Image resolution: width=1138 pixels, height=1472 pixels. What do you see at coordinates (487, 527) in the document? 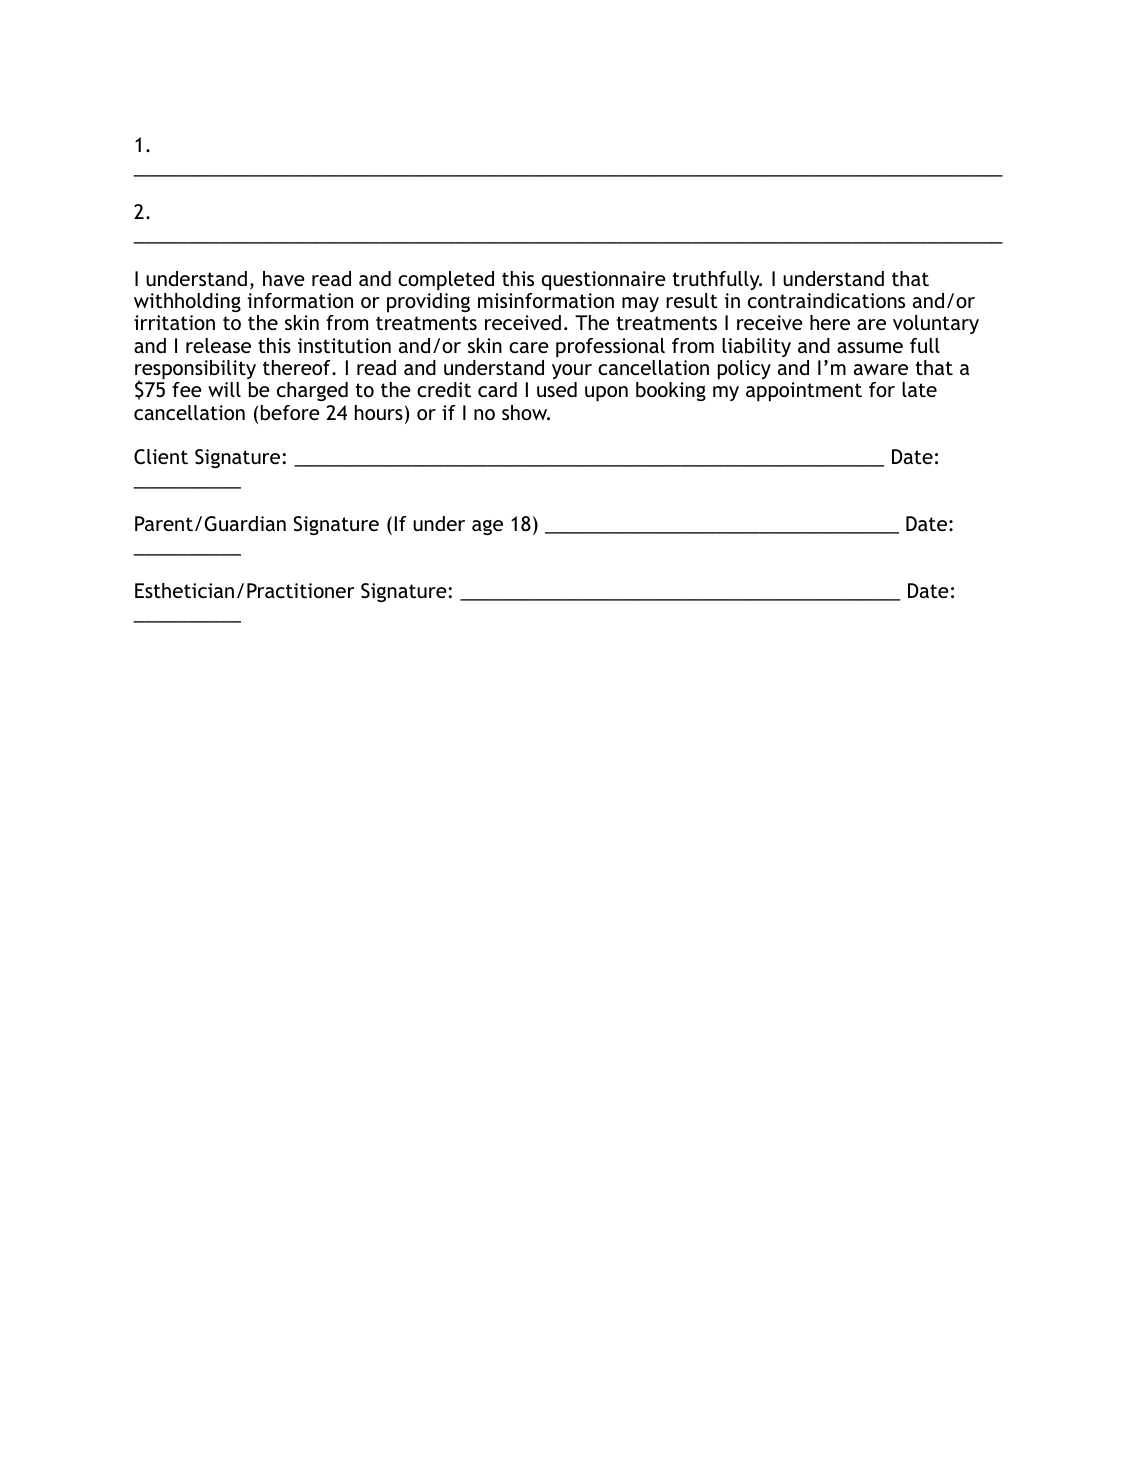
I see `age` at bounding box center [487, 527].
